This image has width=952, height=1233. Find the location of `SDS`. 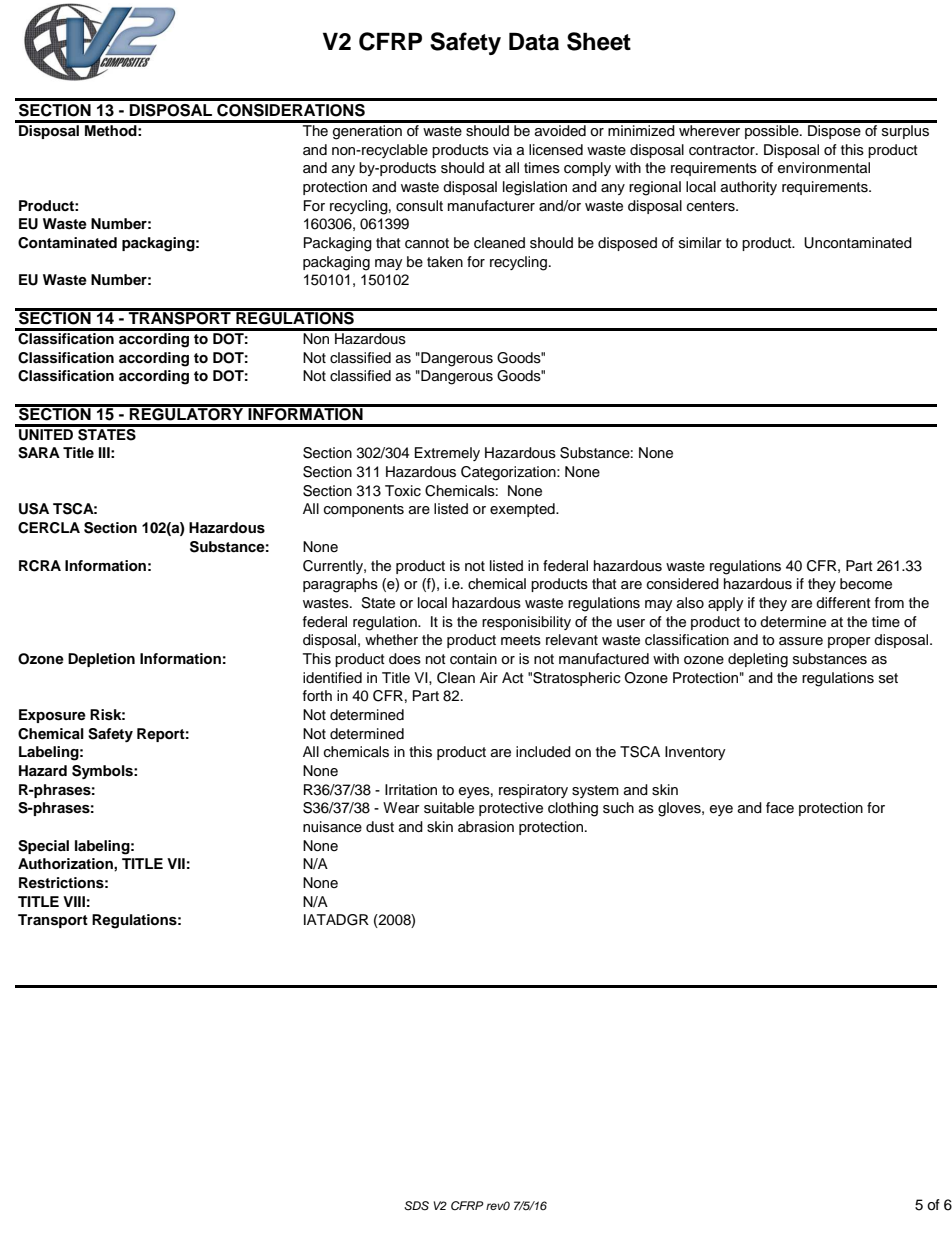

SDS is located at coordinates (416, 1206).
